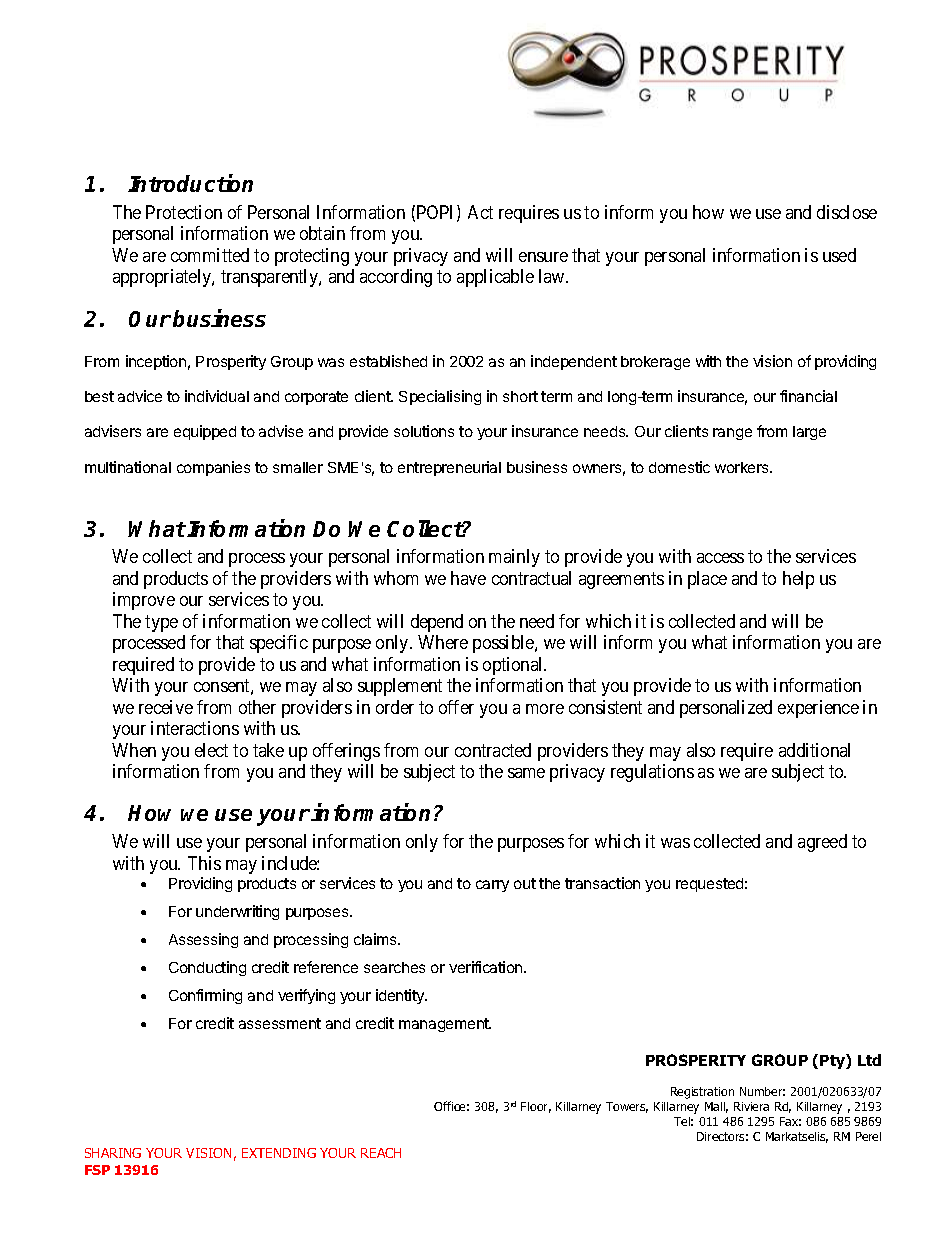 This screenshot has height=1233, width=952. Describe the element at coordinates (113, 1153) in the screenshot. I see `SHARING` at that location.
